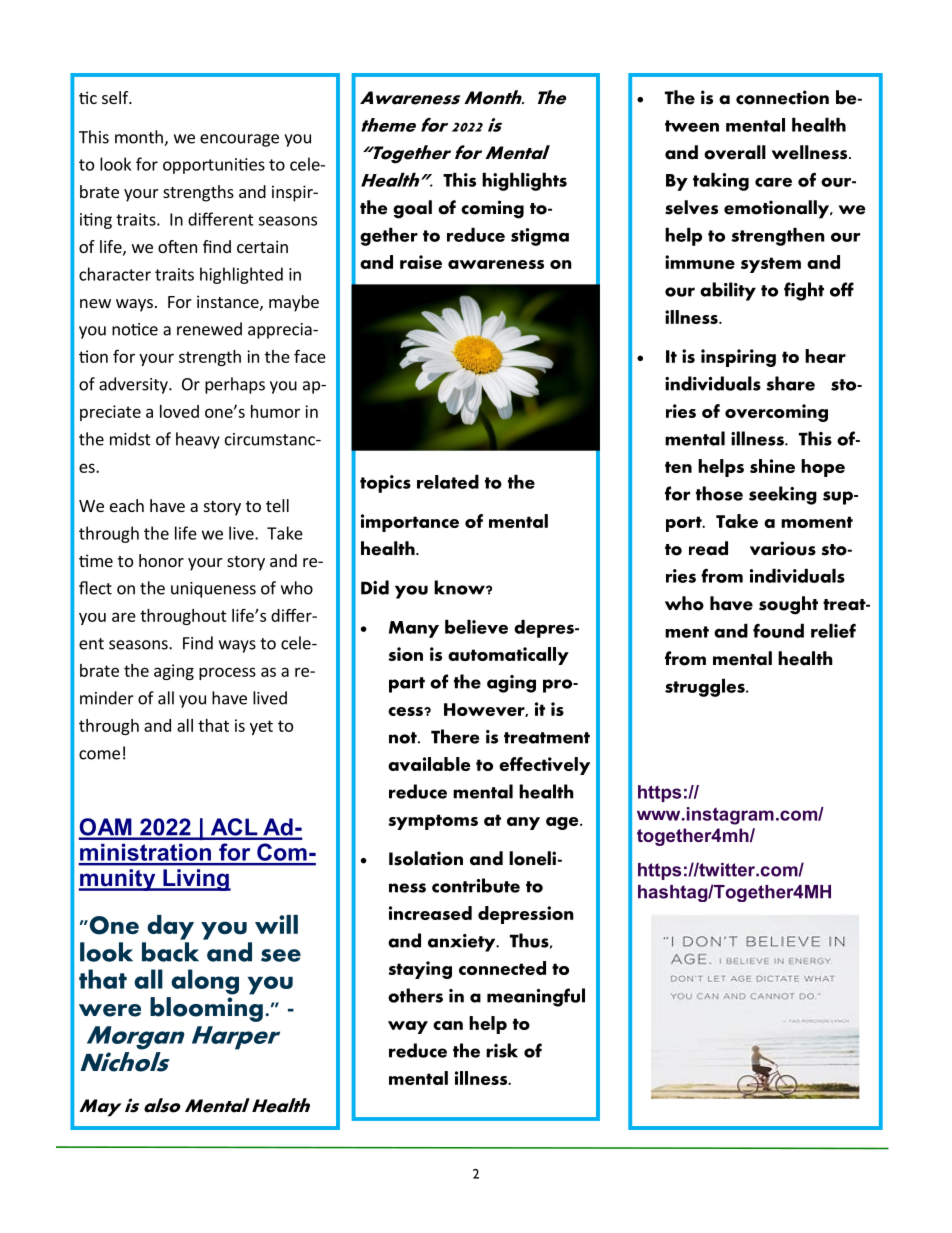 The image size is (952, 1233). What do you see at coordinates (261, 727) in the screenshot?
I see `yet` at bounding box center [261, 727].
